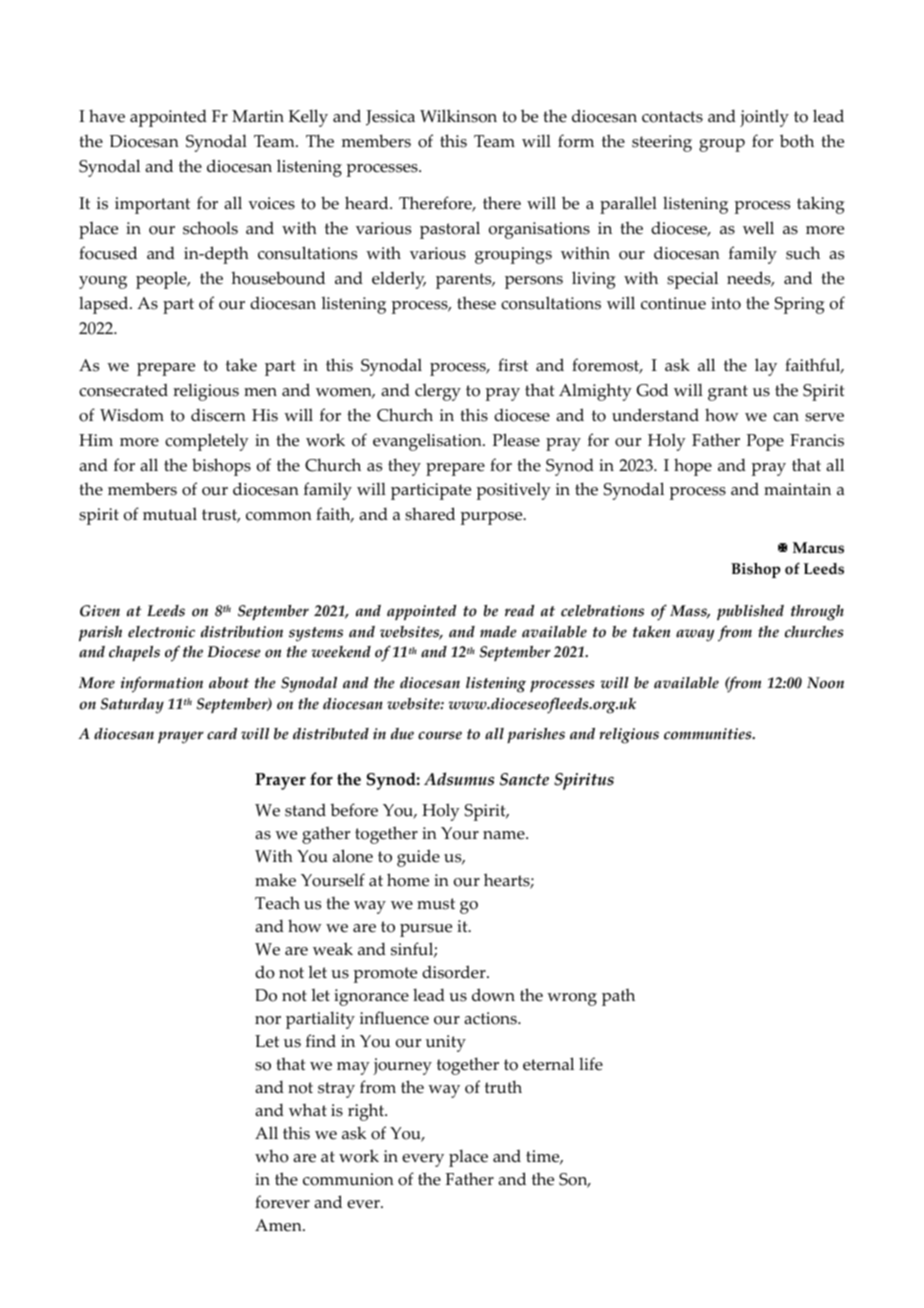  I want to click on path, so click(618, 997).
